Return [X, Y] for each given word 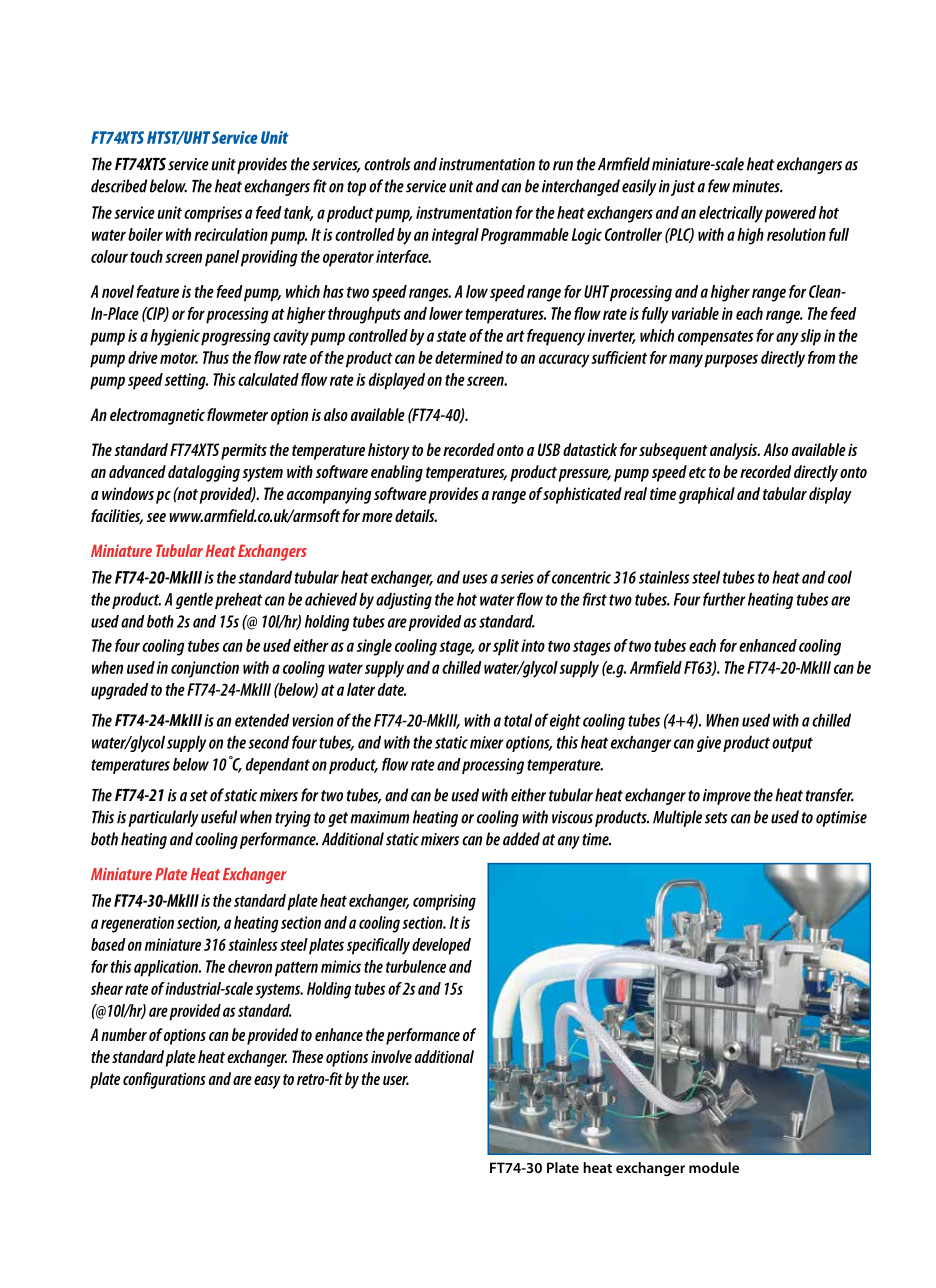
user [396, 1080]
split [506, 647]
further [724, 599]
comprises [213, 214]
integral [455, 236]
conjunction [205, 669]
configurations [164, 1080]
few [719, 186]
